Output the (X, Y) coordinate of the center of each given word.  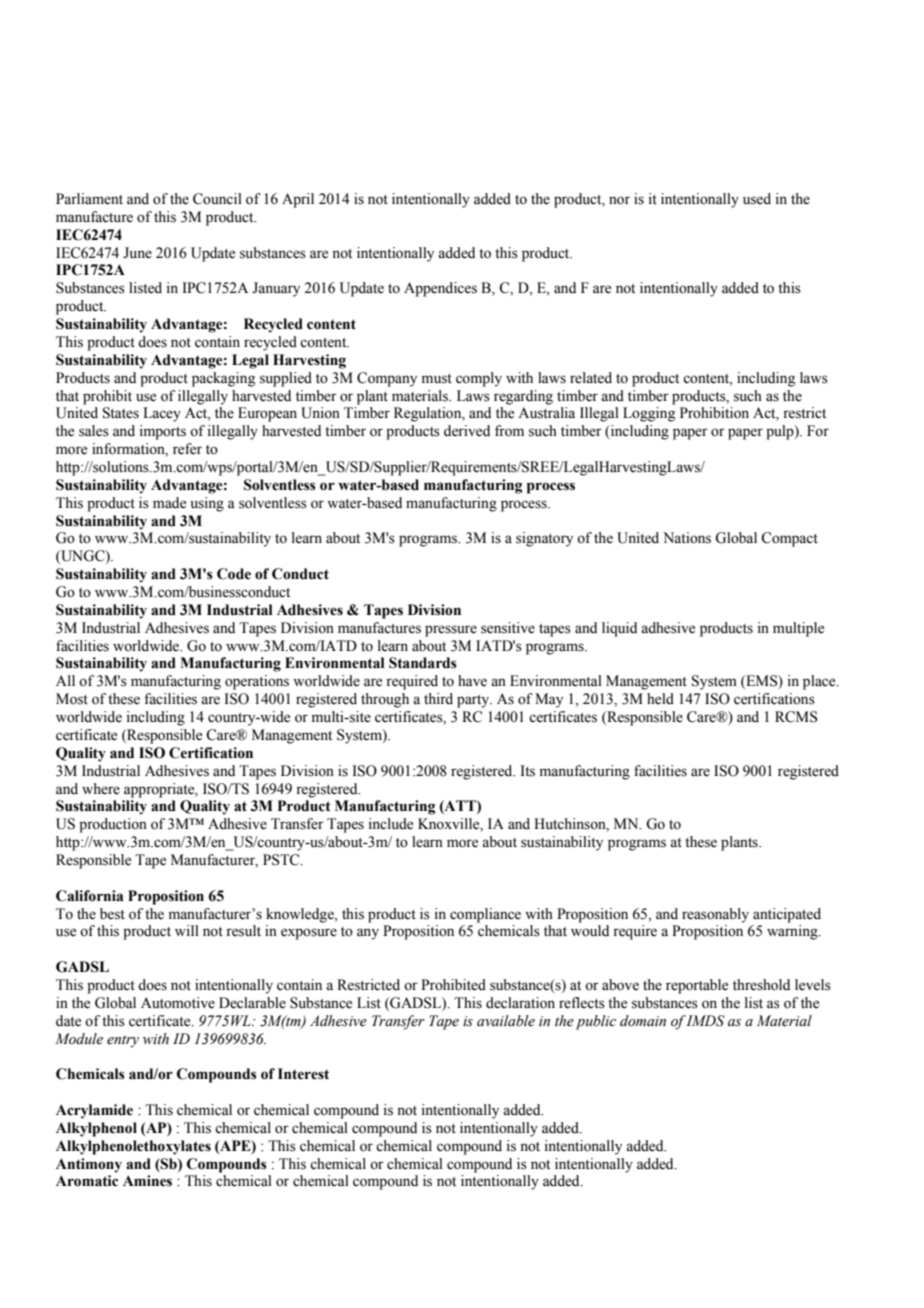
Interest (303, 1074)
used (757, 199)
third (438, 699)
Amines (147, 1181)
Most (72, 699)
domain (643, 1021)
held (660, 699)
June (137, 253)
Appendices (440, 289)
